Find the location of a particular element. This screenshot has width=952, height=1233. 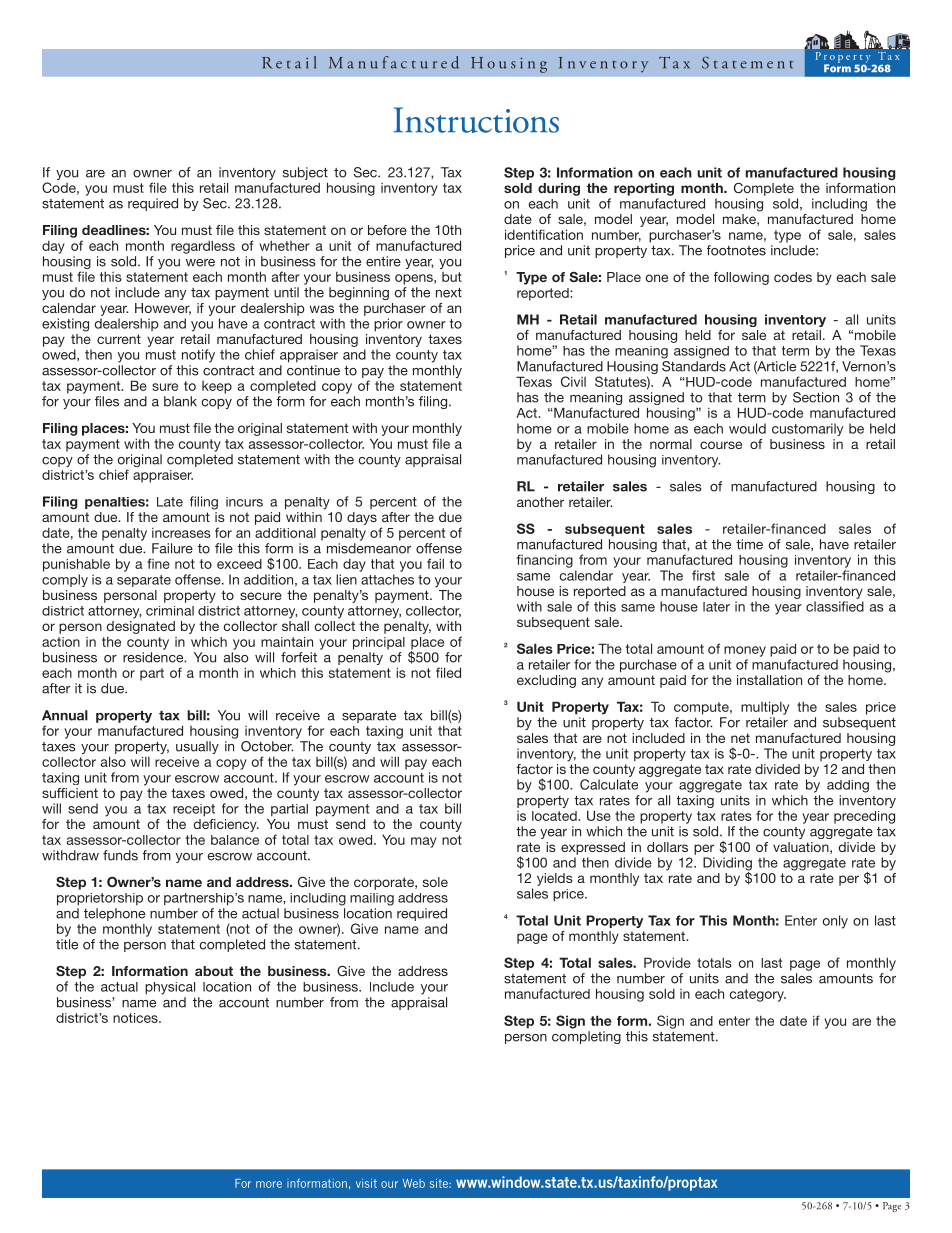

receipt is located at coordinates (194, 810).
